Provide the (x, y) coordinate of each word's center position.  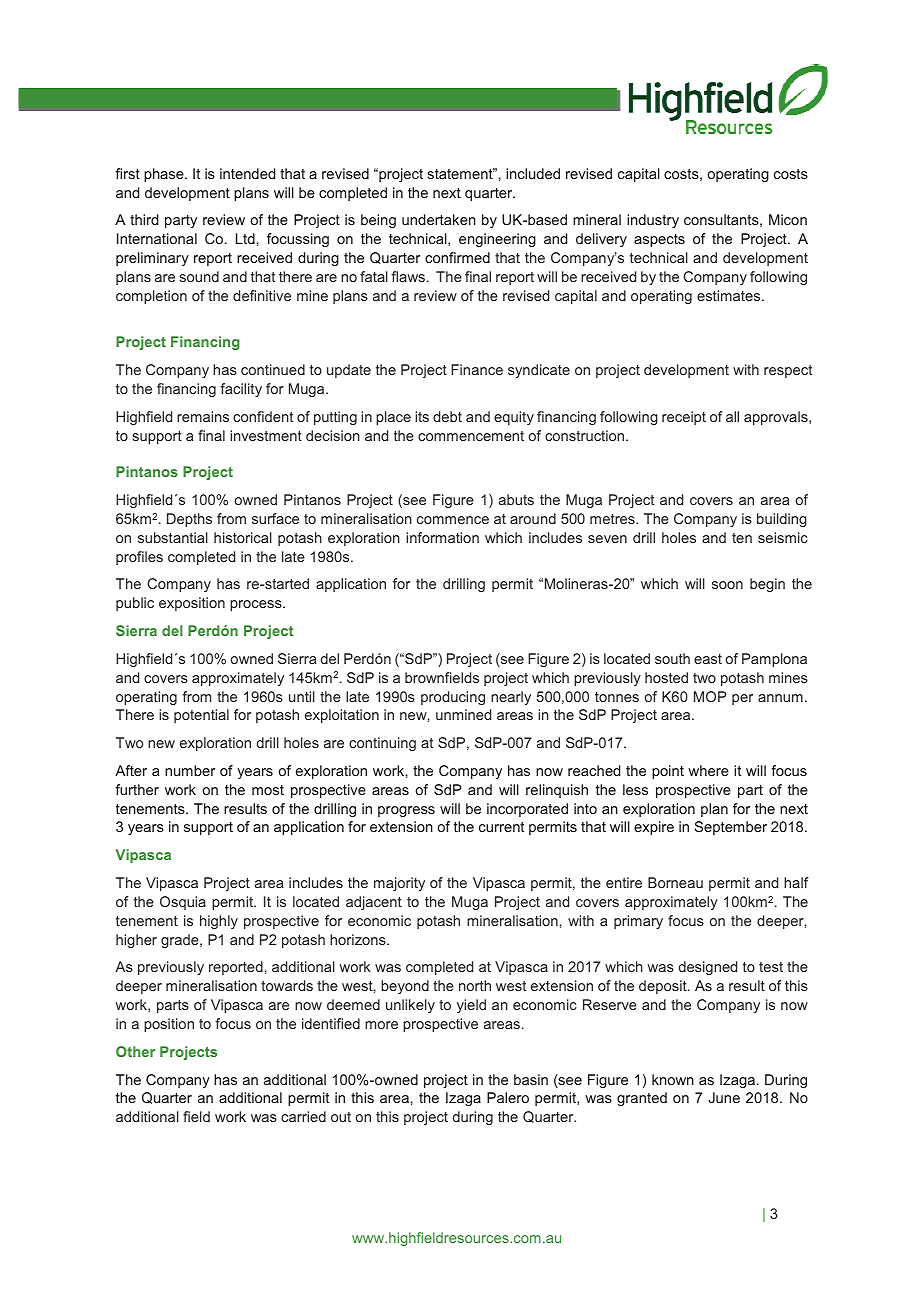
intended (247, 173)
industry (653, 221)
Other (135, 1051)
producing (453, 698)
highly (219, 922)
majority (399, 884)
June (724, 1097)
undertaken (439, 219)
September (731, 828)
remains (203, 416)
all (732, 416)
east (708, 659)
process (257, 605)
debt (447, 416)
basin (531, 1079)
